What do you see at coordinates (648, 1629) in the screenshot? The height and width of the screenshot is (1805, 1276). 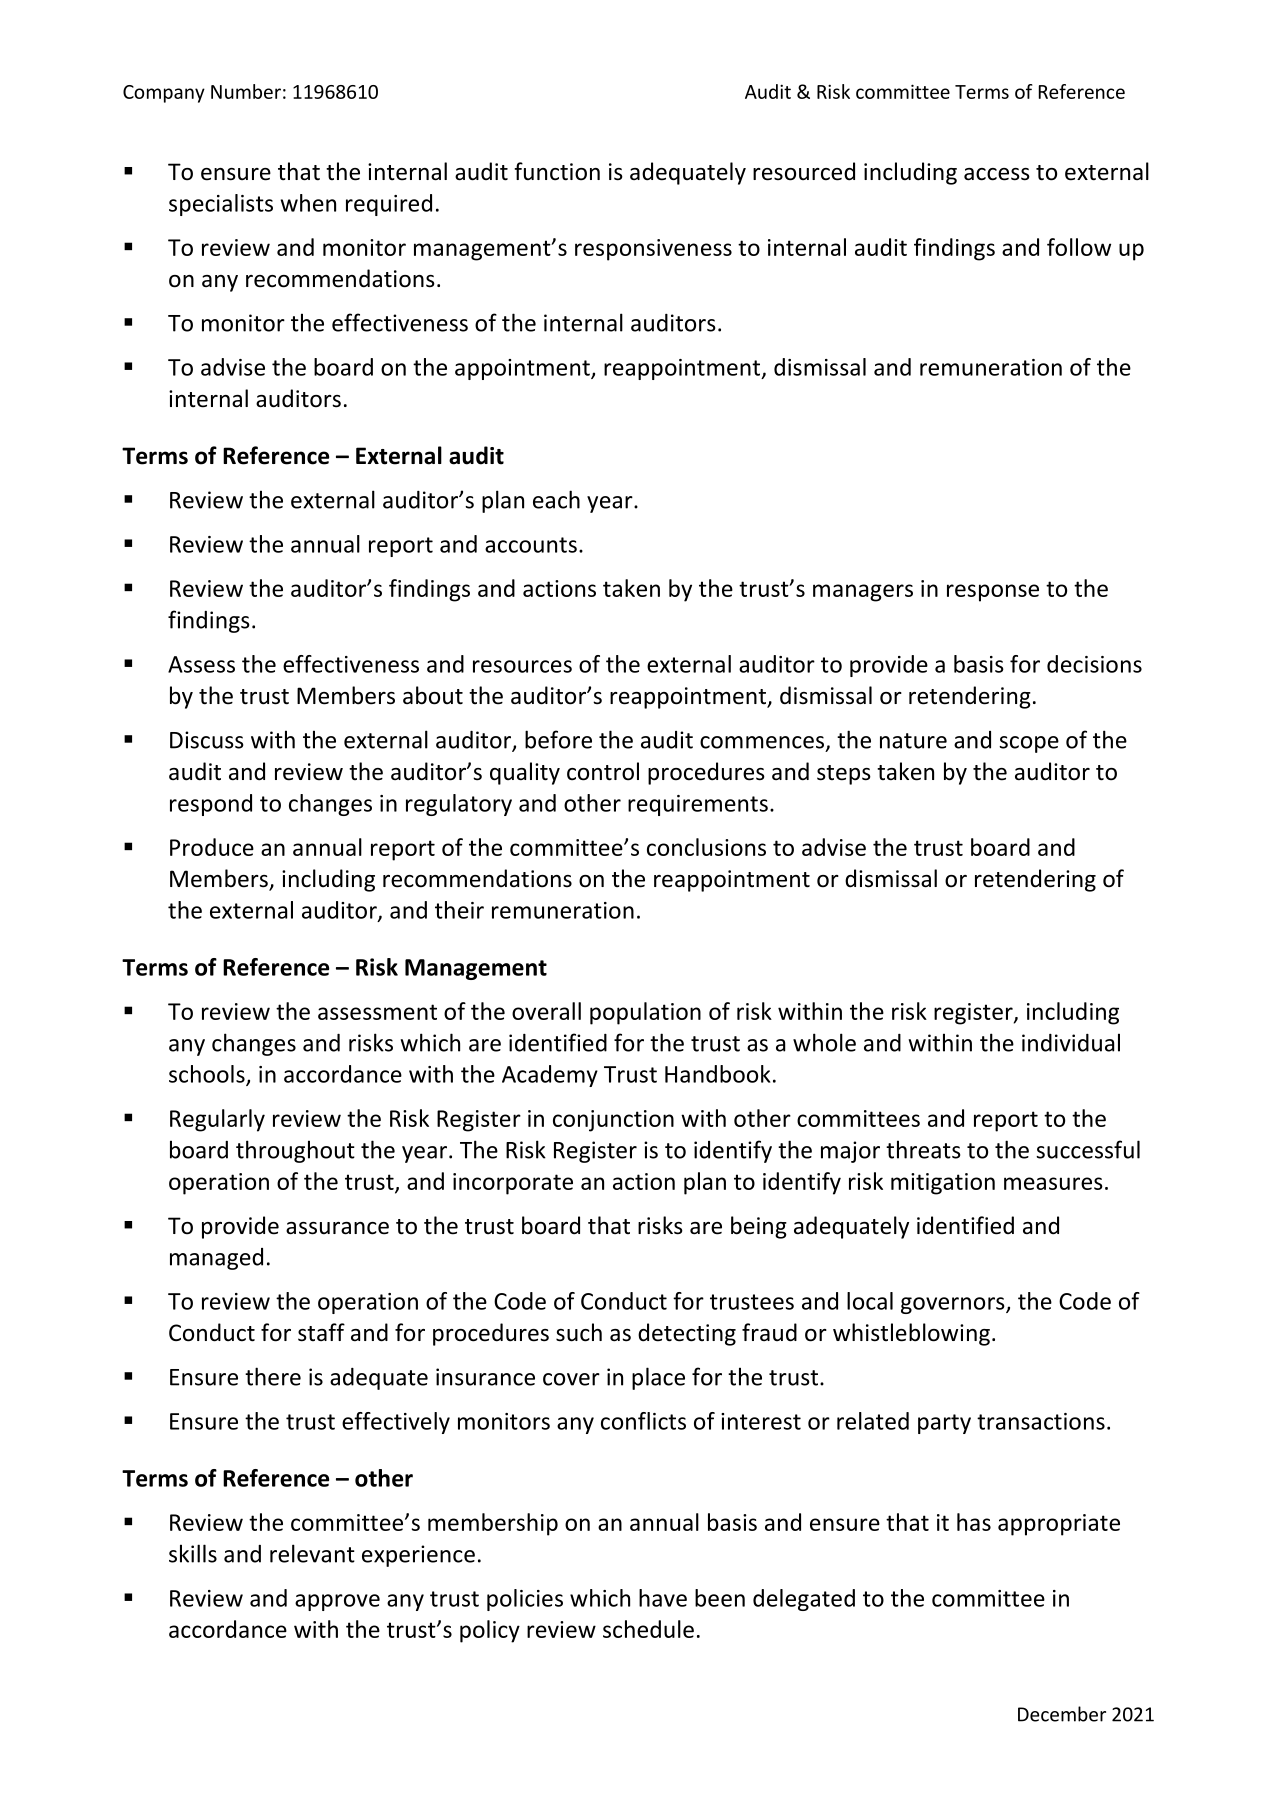 I see `schedule` at bounding box center [648, 1629].
